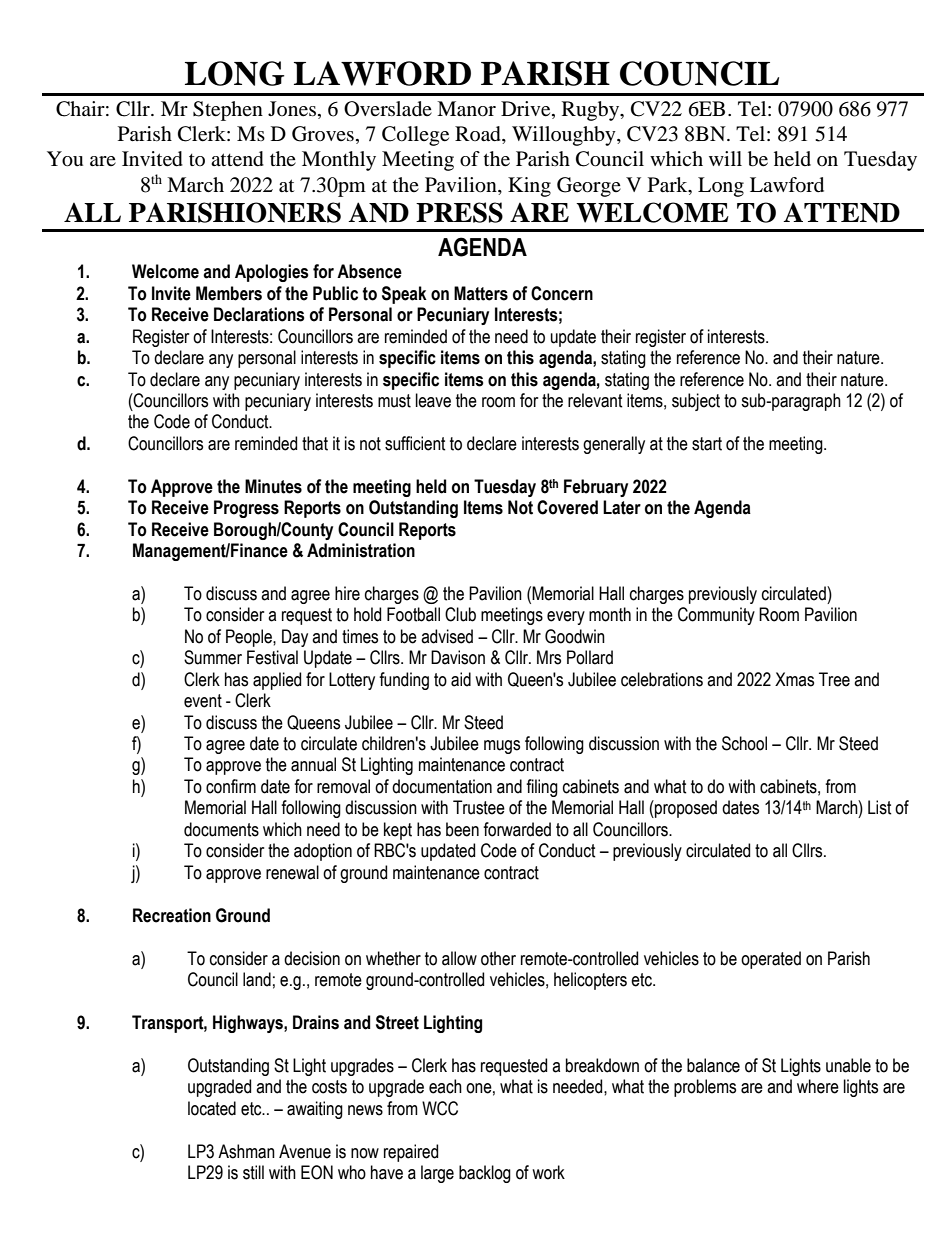  What do you see at coordinates (818, 1086) in the screenshot?
I see `where` at bounding box center [818, 1086].
